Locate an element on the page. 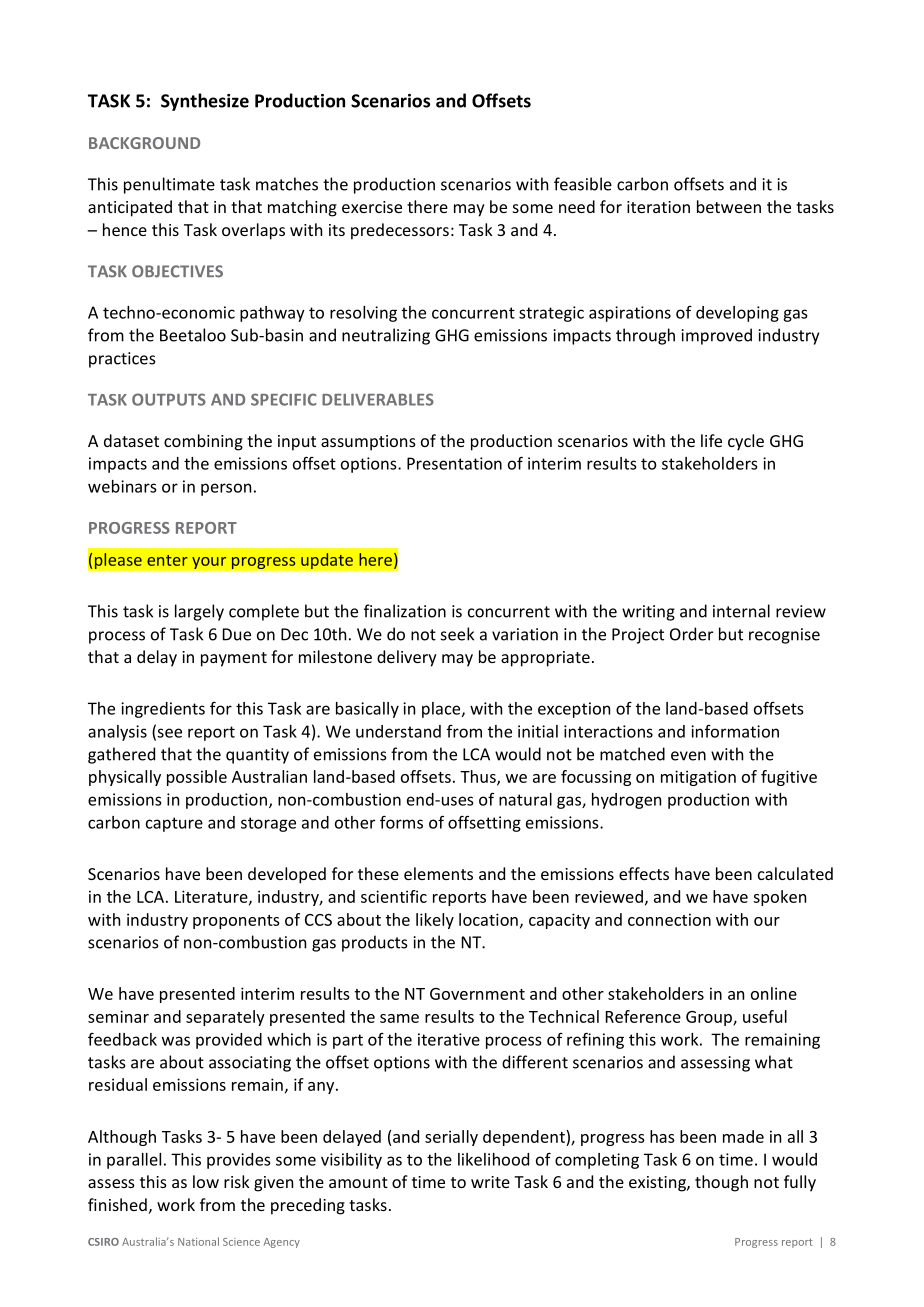  place is located at coordinates (442, 710).
